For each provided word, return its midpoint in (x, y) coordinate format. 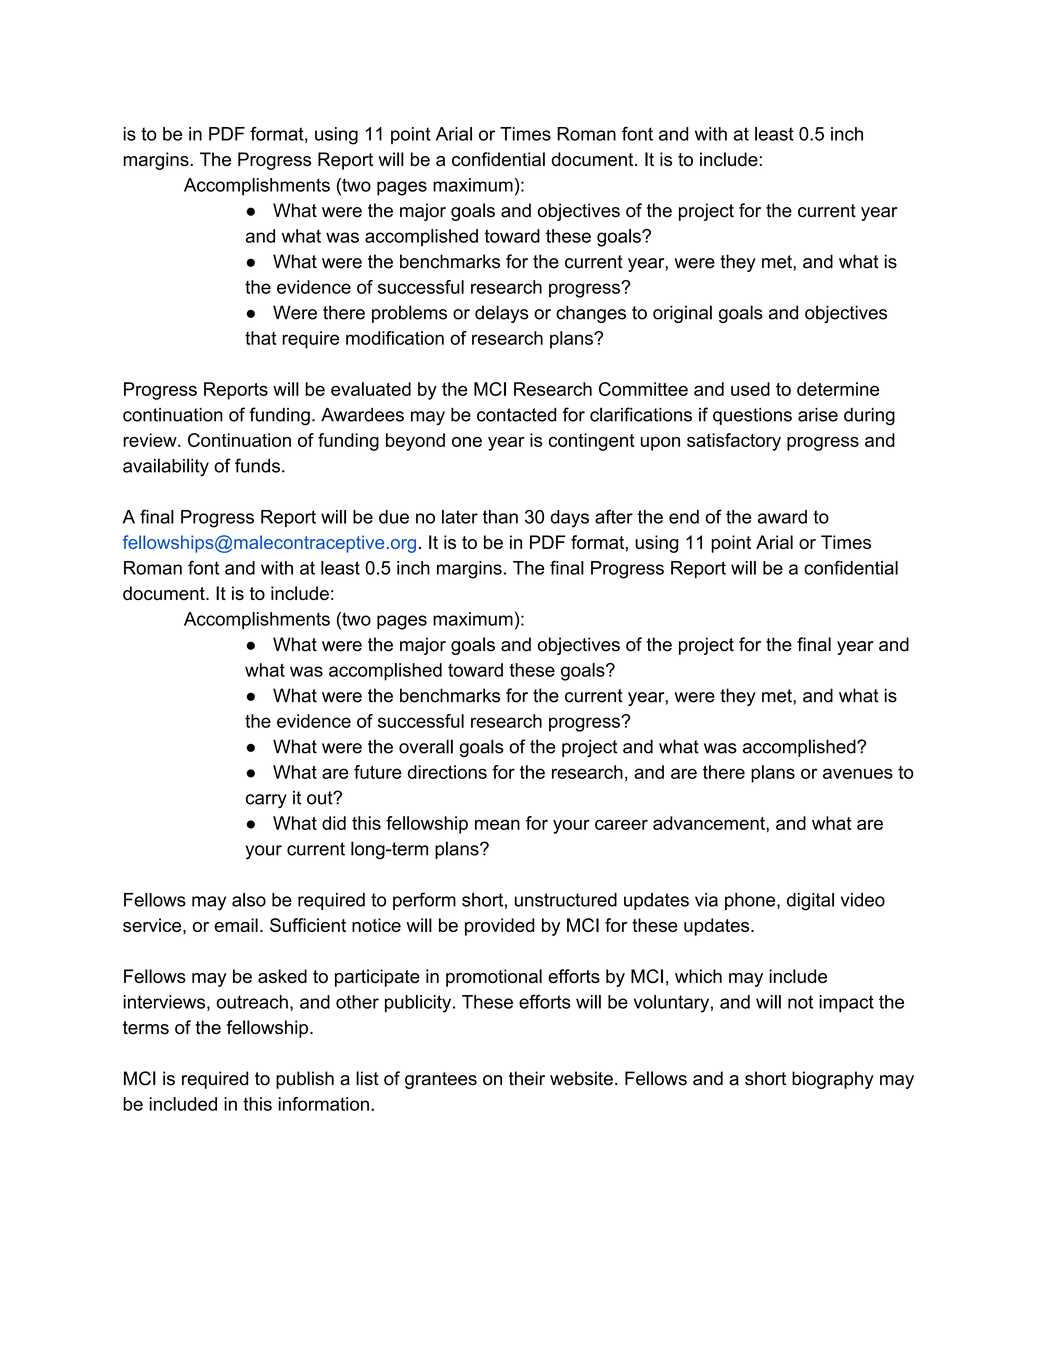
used (750, 389)
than (500, 517)
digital (810, 902)
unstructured (566, 900)
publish (305, 1080)
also (249, 900)
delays (501, 314)
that (260, 338)
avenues (858, 773)
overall (426, 746)
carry (266, 801)
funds (257, 465)
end (684, 517)
